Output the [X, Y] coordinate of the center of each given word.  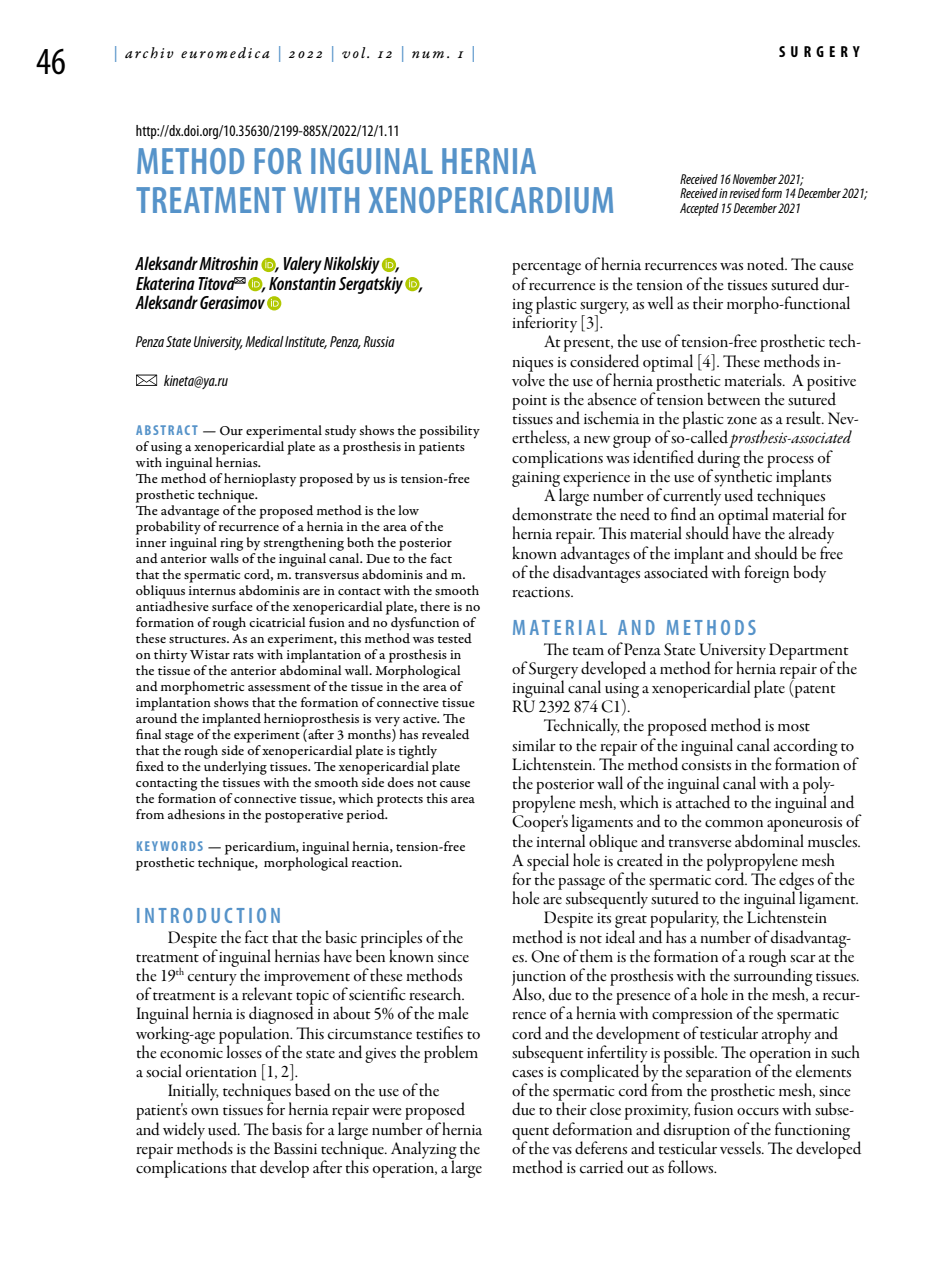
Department [809, 652]
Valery [303, 265]
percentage [546, 270]
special [548, 863]
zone [742, 421]
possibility [449, 432]
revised [744, 193]
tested [454, 638]
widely [184, 1132]
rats [243, 655]
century [212, 979]
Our [231, 431]
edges [796, 882]
